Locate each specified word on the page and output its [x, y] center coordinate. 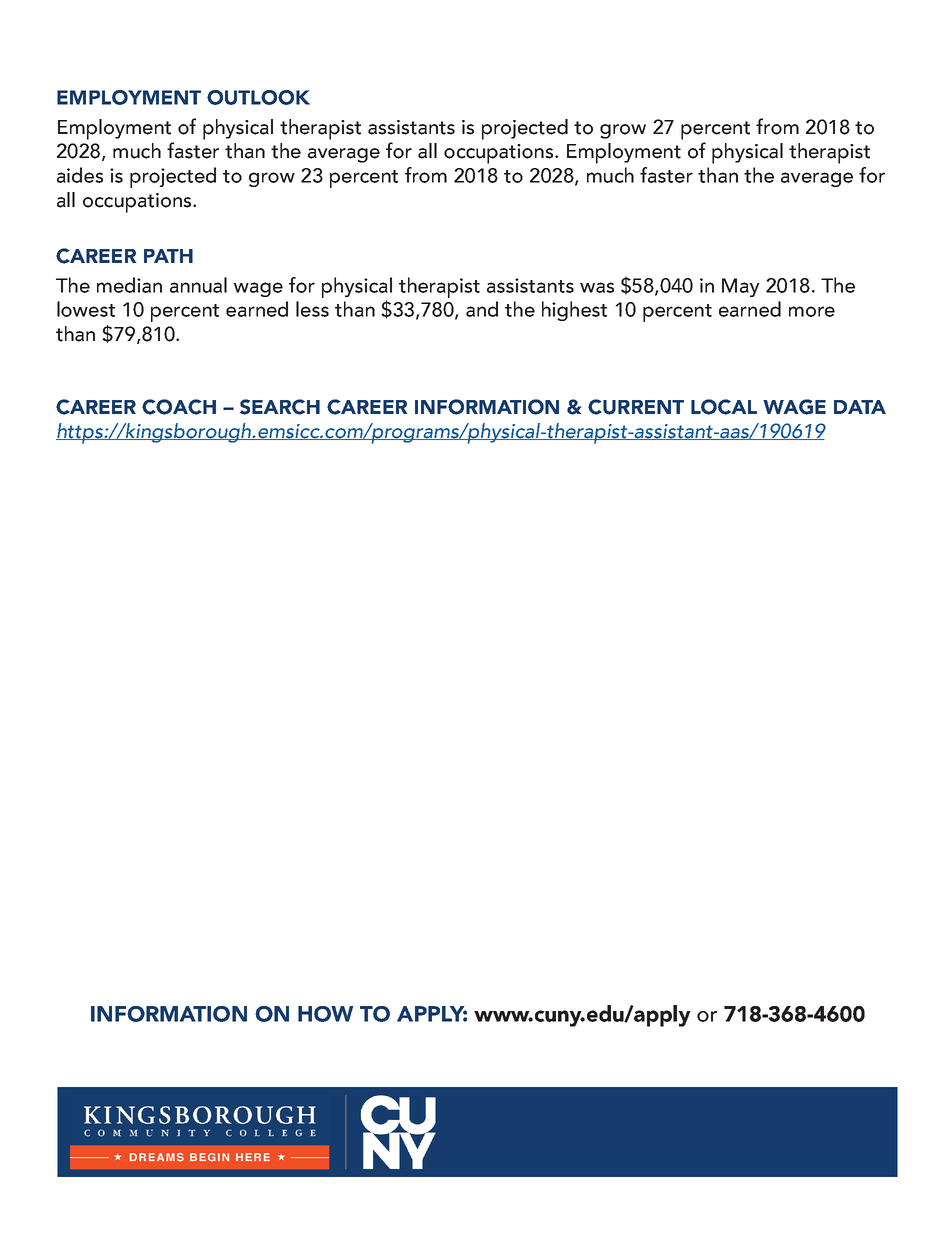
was [597, 287]
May [741, 287]
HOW [325, 1014]
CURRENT [636, 407]
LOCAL [724, 407]
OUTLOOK [258, 97]
